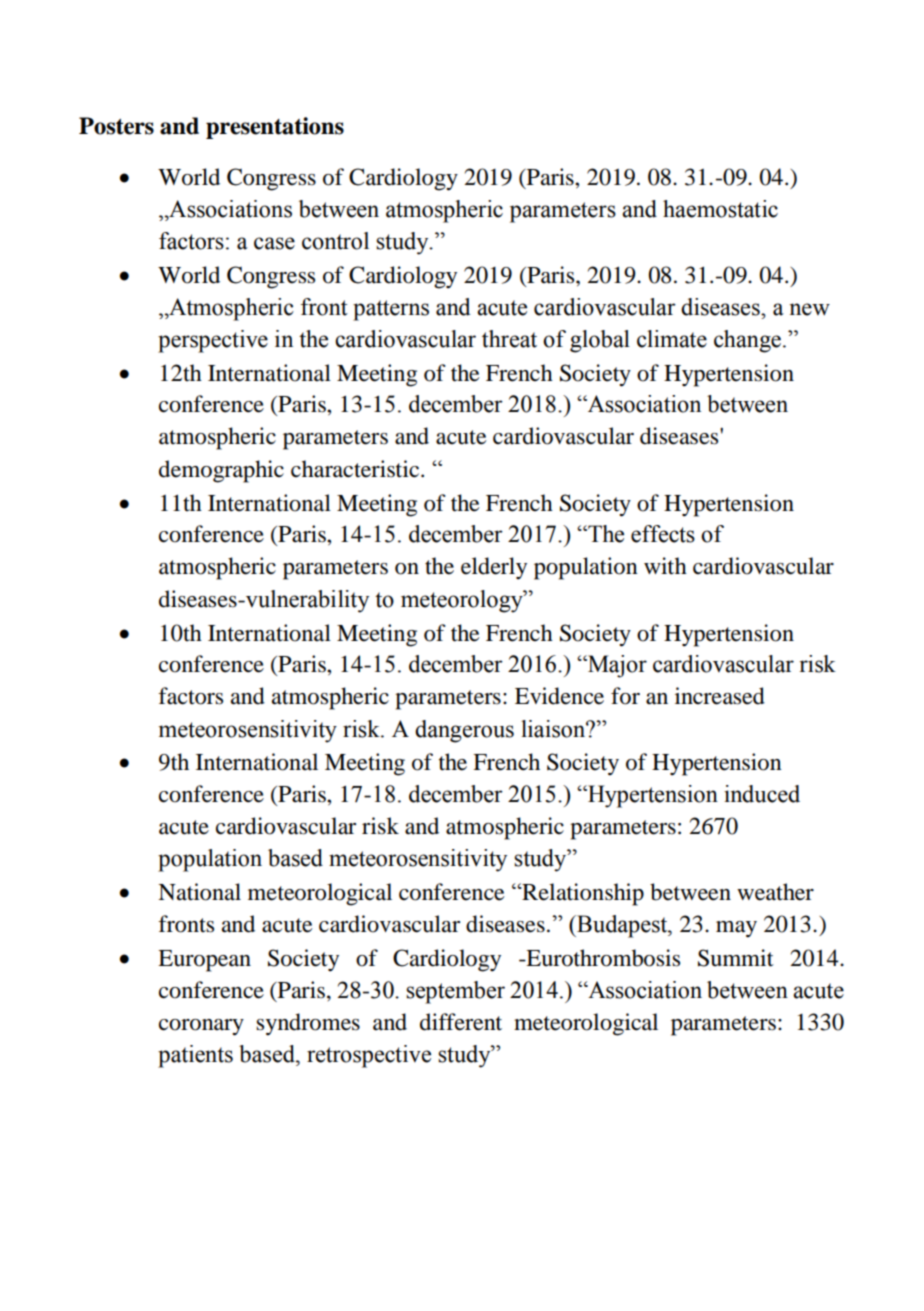 Image resolution: width=924 pixels, height=1311 pixels. I want to click on European, so click(204, 961).
